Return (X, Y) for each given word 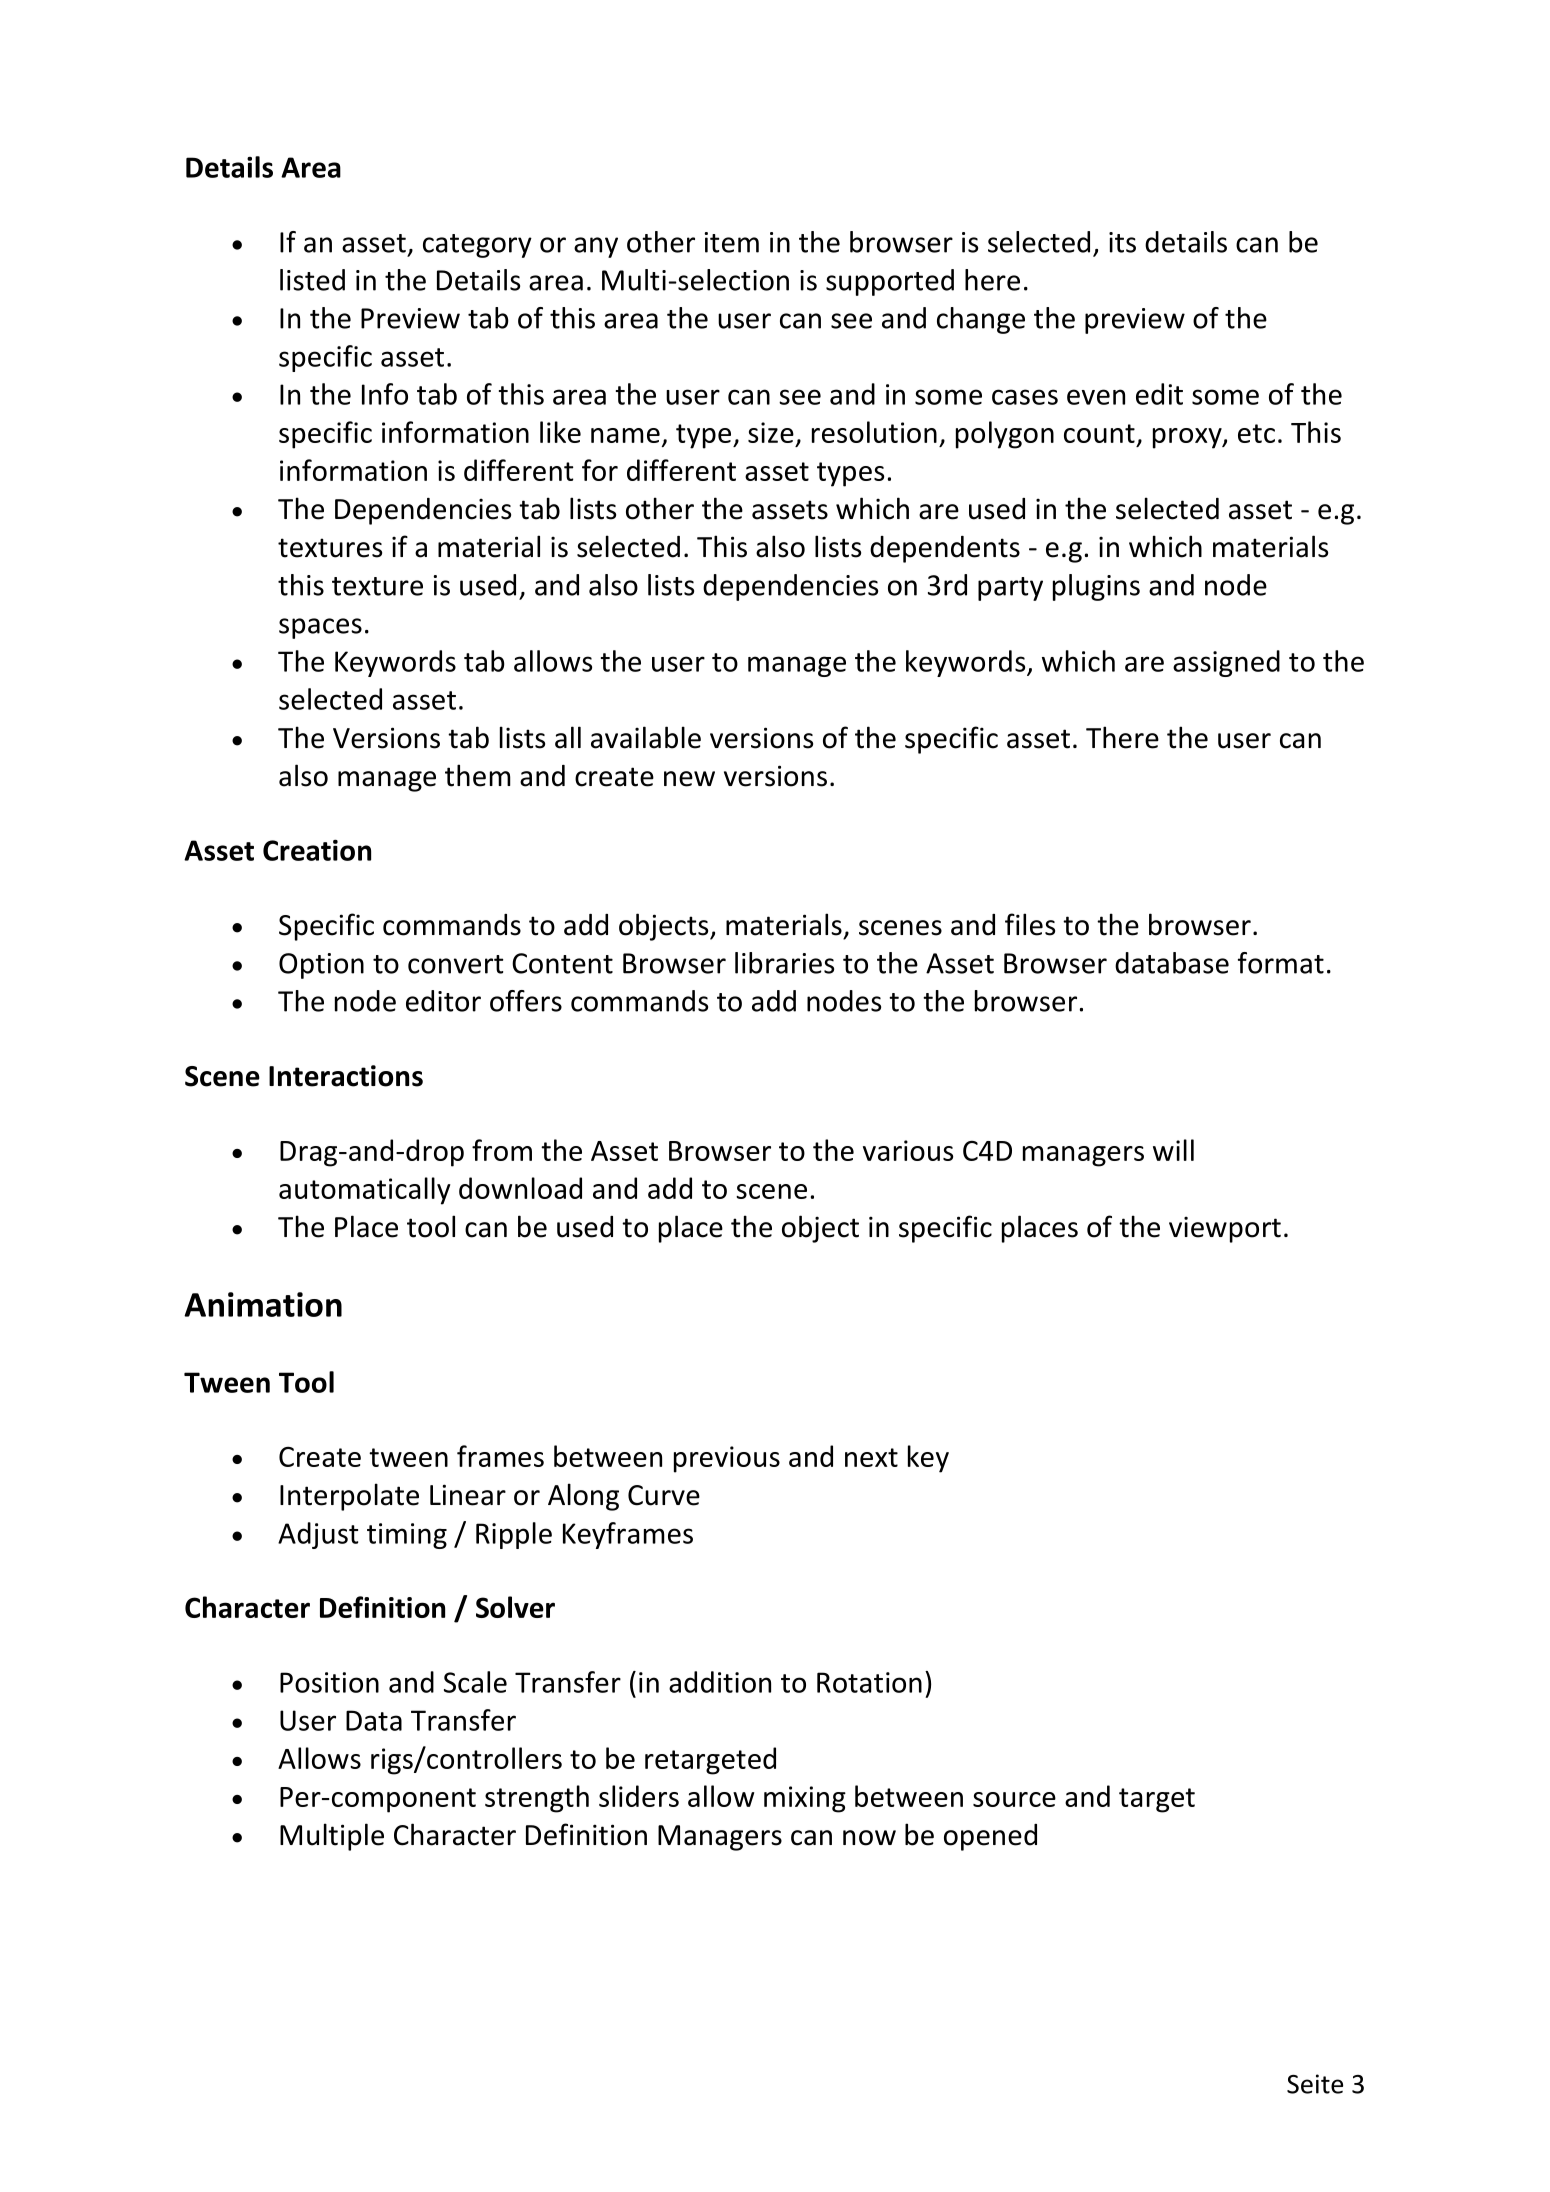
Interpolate (349, 1497)
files (1030, 924)
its (1122, 242)
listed (312, 280)
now (869, 1838)
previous (727, 1459)
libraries (784, 963)
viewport (1225, 1229)
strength (537, 1799)
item (731, 242)
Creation (317, 850)
